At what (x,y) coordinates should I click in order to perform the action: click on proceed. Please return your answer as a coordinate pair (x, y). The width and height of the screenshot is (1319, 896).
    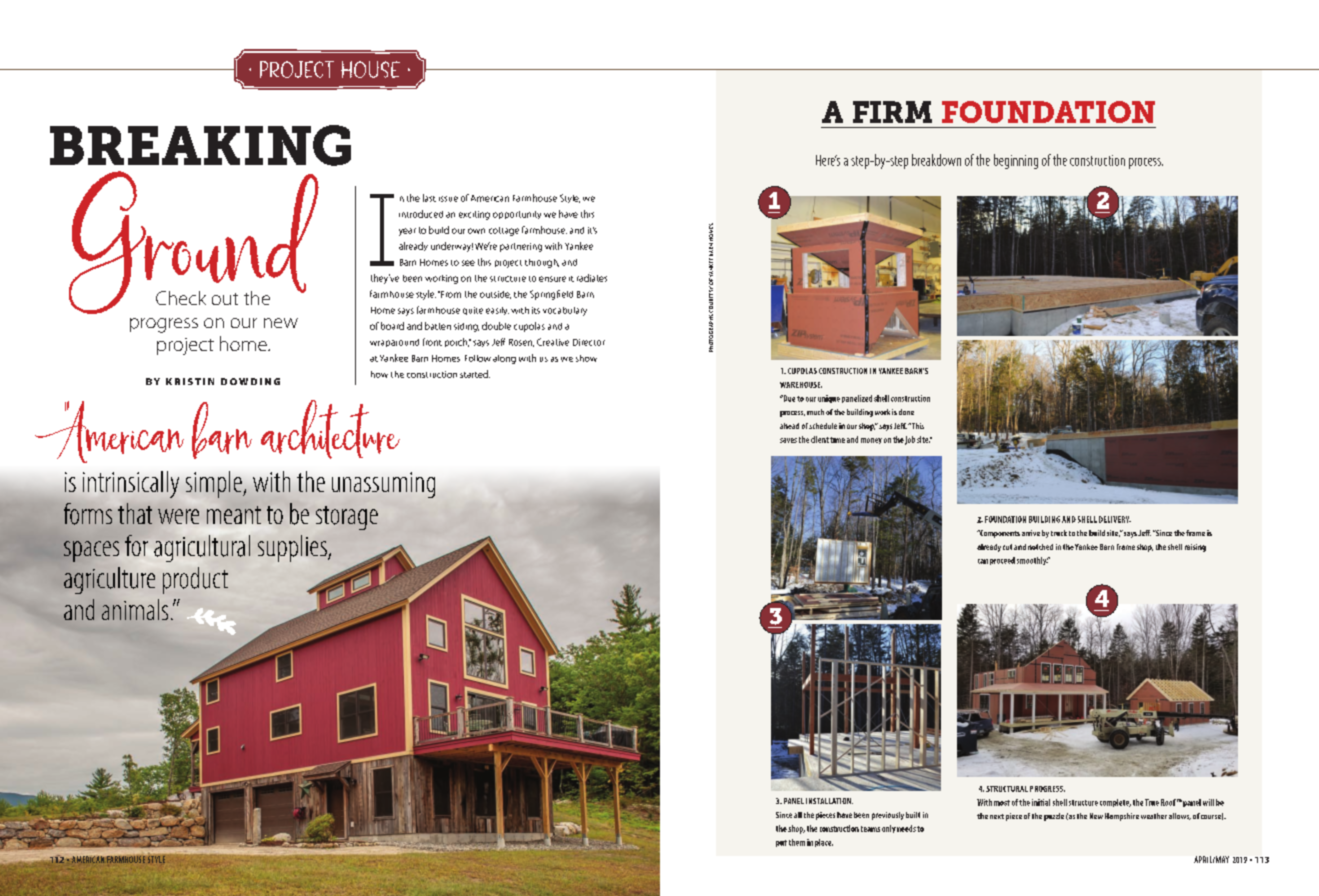
    Looking at the image, I should click on (1002, 561).
